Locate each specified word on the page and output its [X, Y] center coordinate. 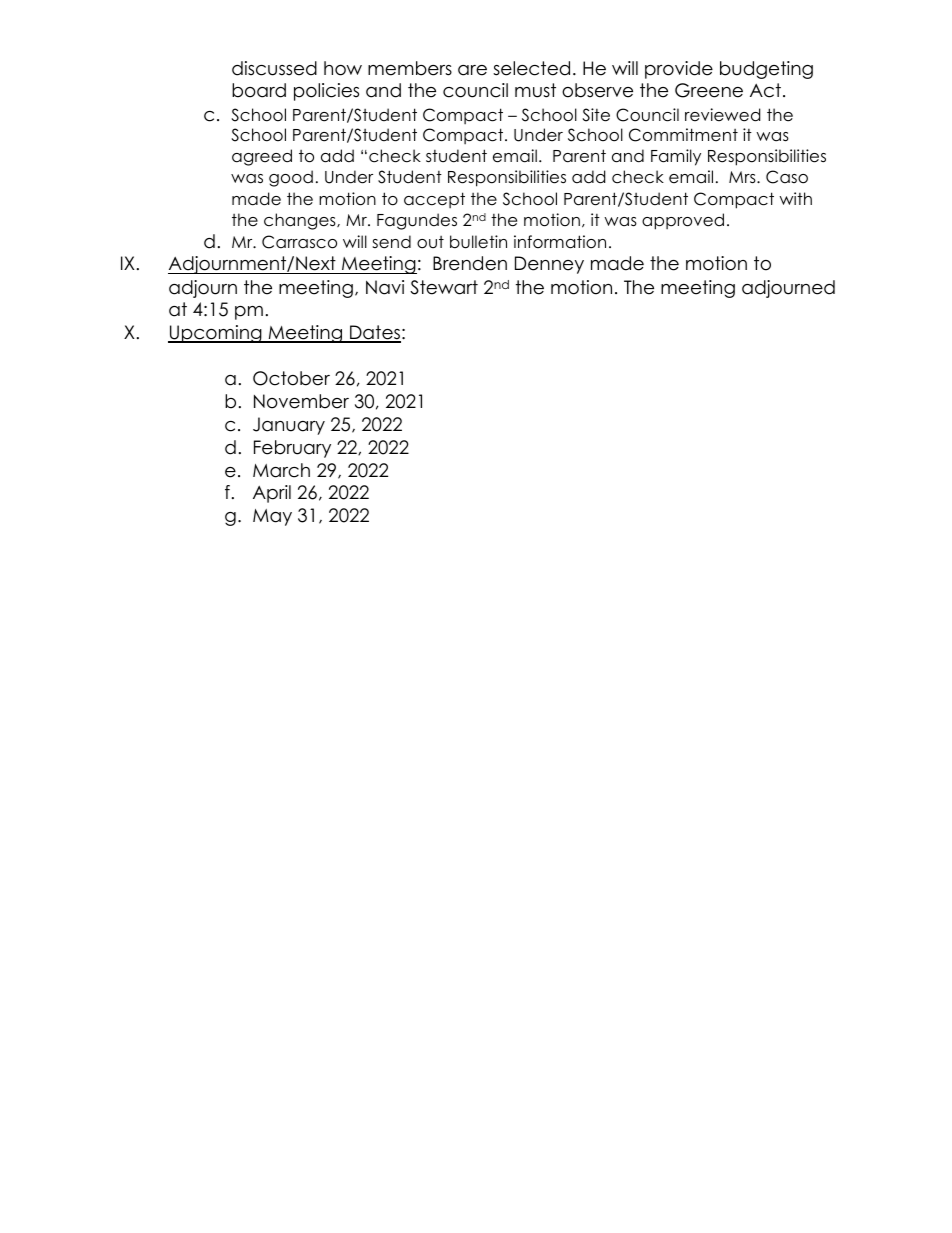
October [291, 378]
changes [301, 221]
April [272, 494]
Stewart [444, 287]
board [259, 90]
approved [683, 221]
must [535, 90]
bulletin [478, 242]
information [560, 242]
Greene [709, 90]
